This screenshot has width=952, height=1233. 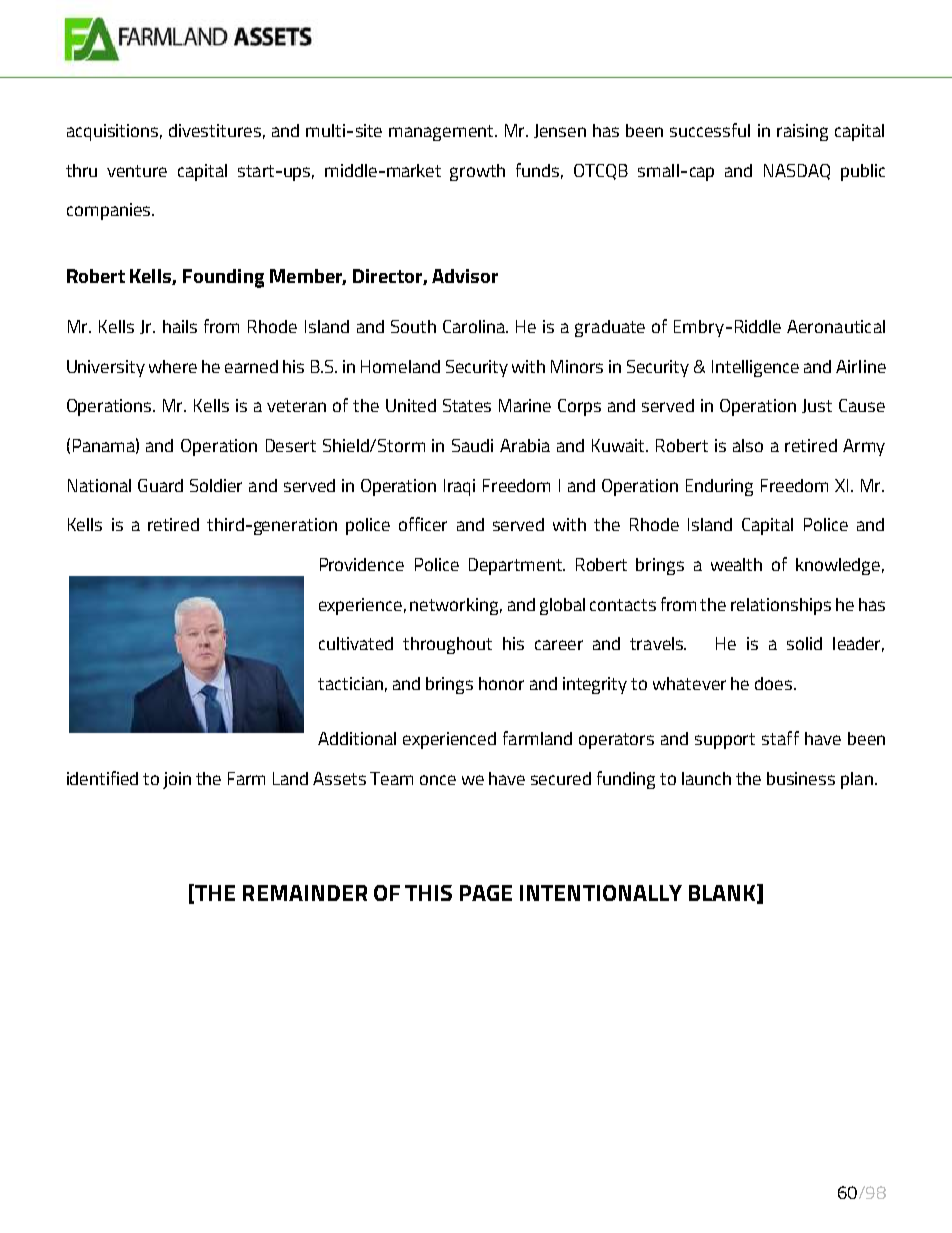 I want to click on PAGE, so click(x=486, y=893).
